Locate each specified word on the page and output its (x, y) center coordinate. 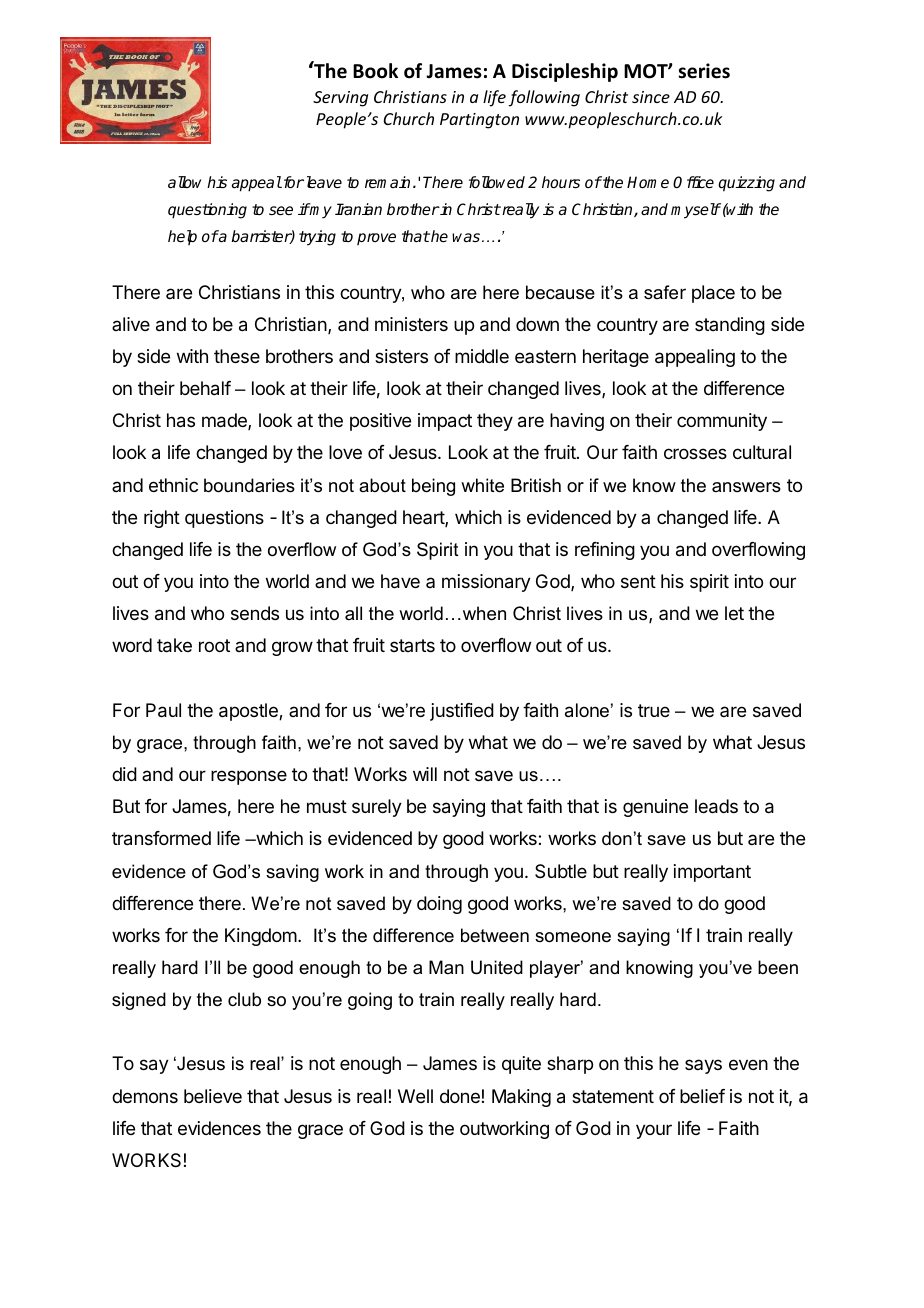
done (460, 1096)
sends (255, 613)
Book (375, 71)
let (734, 613)
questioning (207, 211)
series (704, 71)
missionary (486, 583)
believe (213, 1096)
